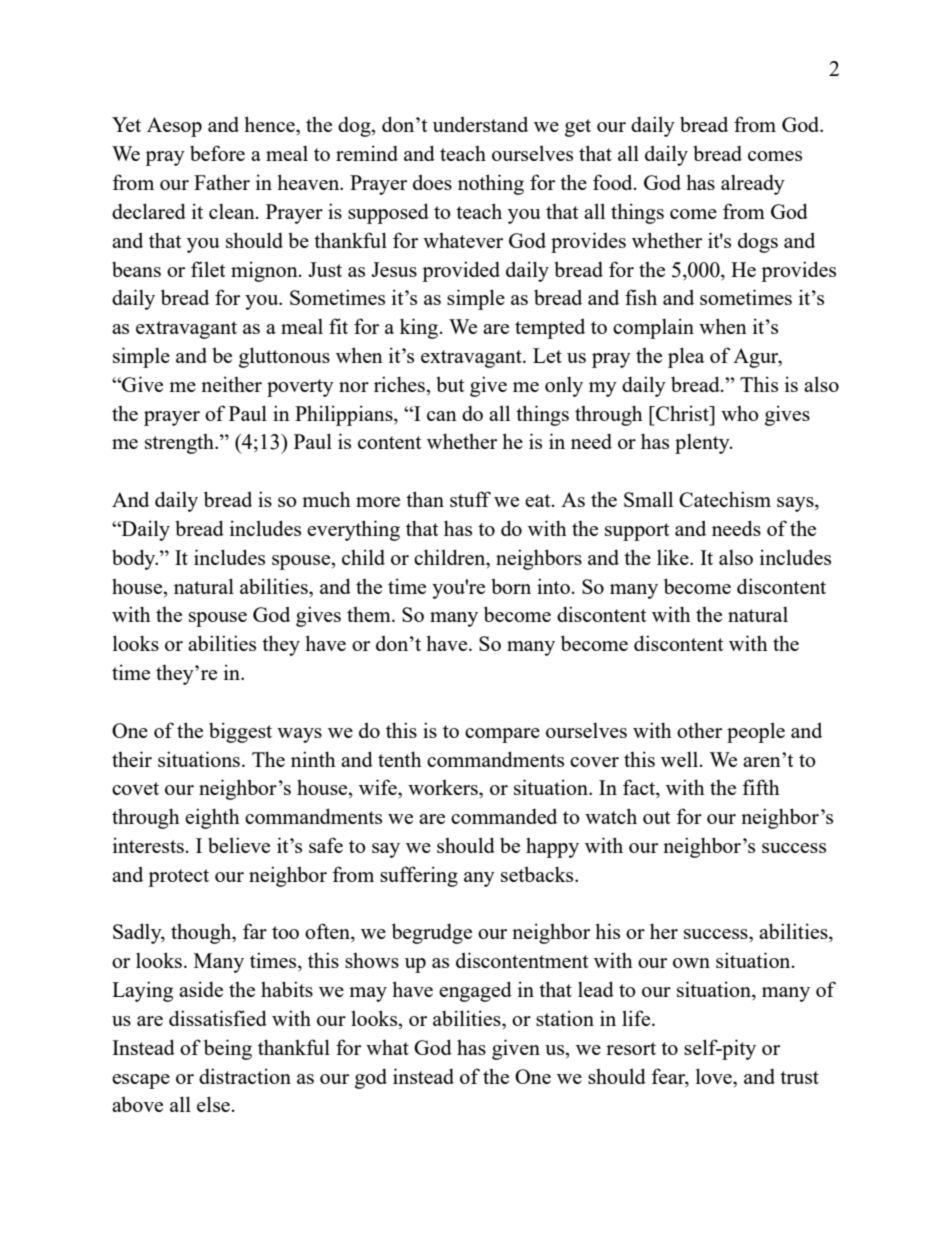 This screenshot has width=952, height=1233. I want to click on already, so click(753, 185).
